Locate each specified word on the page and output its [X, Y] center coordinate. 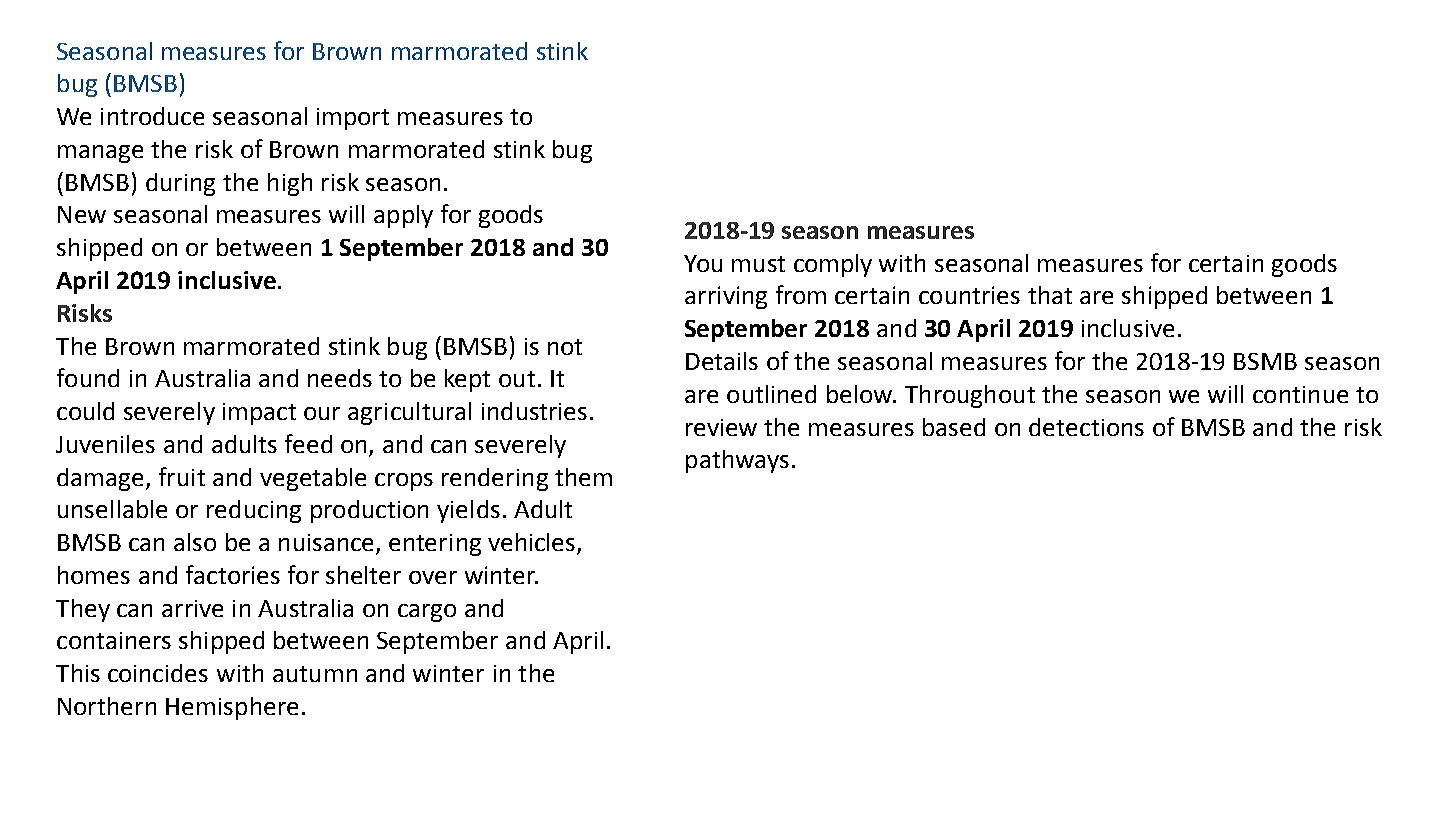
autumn [315, 674]
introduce [152, 116]
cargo [427, 613]
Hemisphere [232, 708]
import [353, 119]
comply [833, 265]
